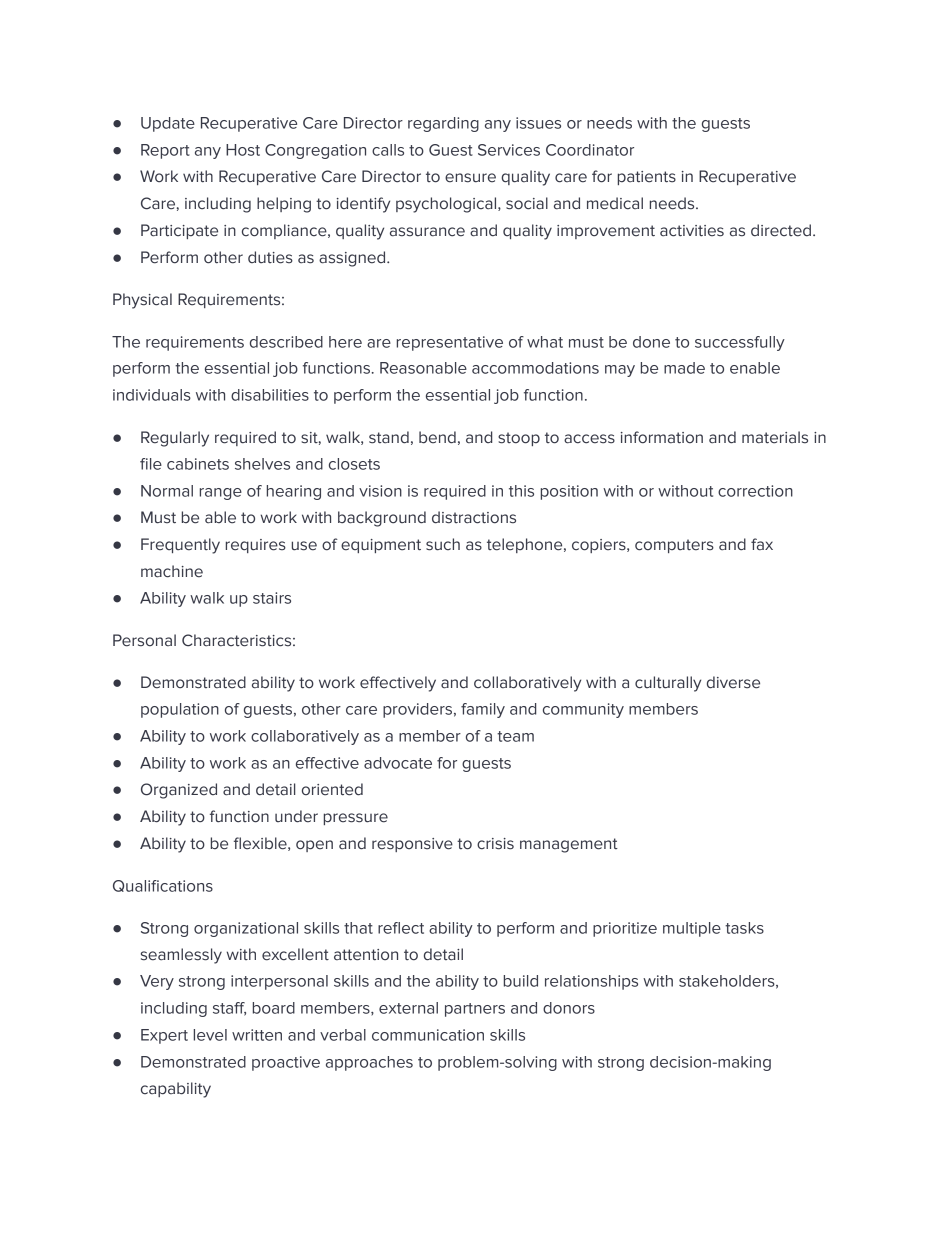 Image resolution: width=952 pixels, height=1233 pixels. What do you see at coordinates (495, 844) in the document?
I see `crisis` at bounding box center [495, 844].
